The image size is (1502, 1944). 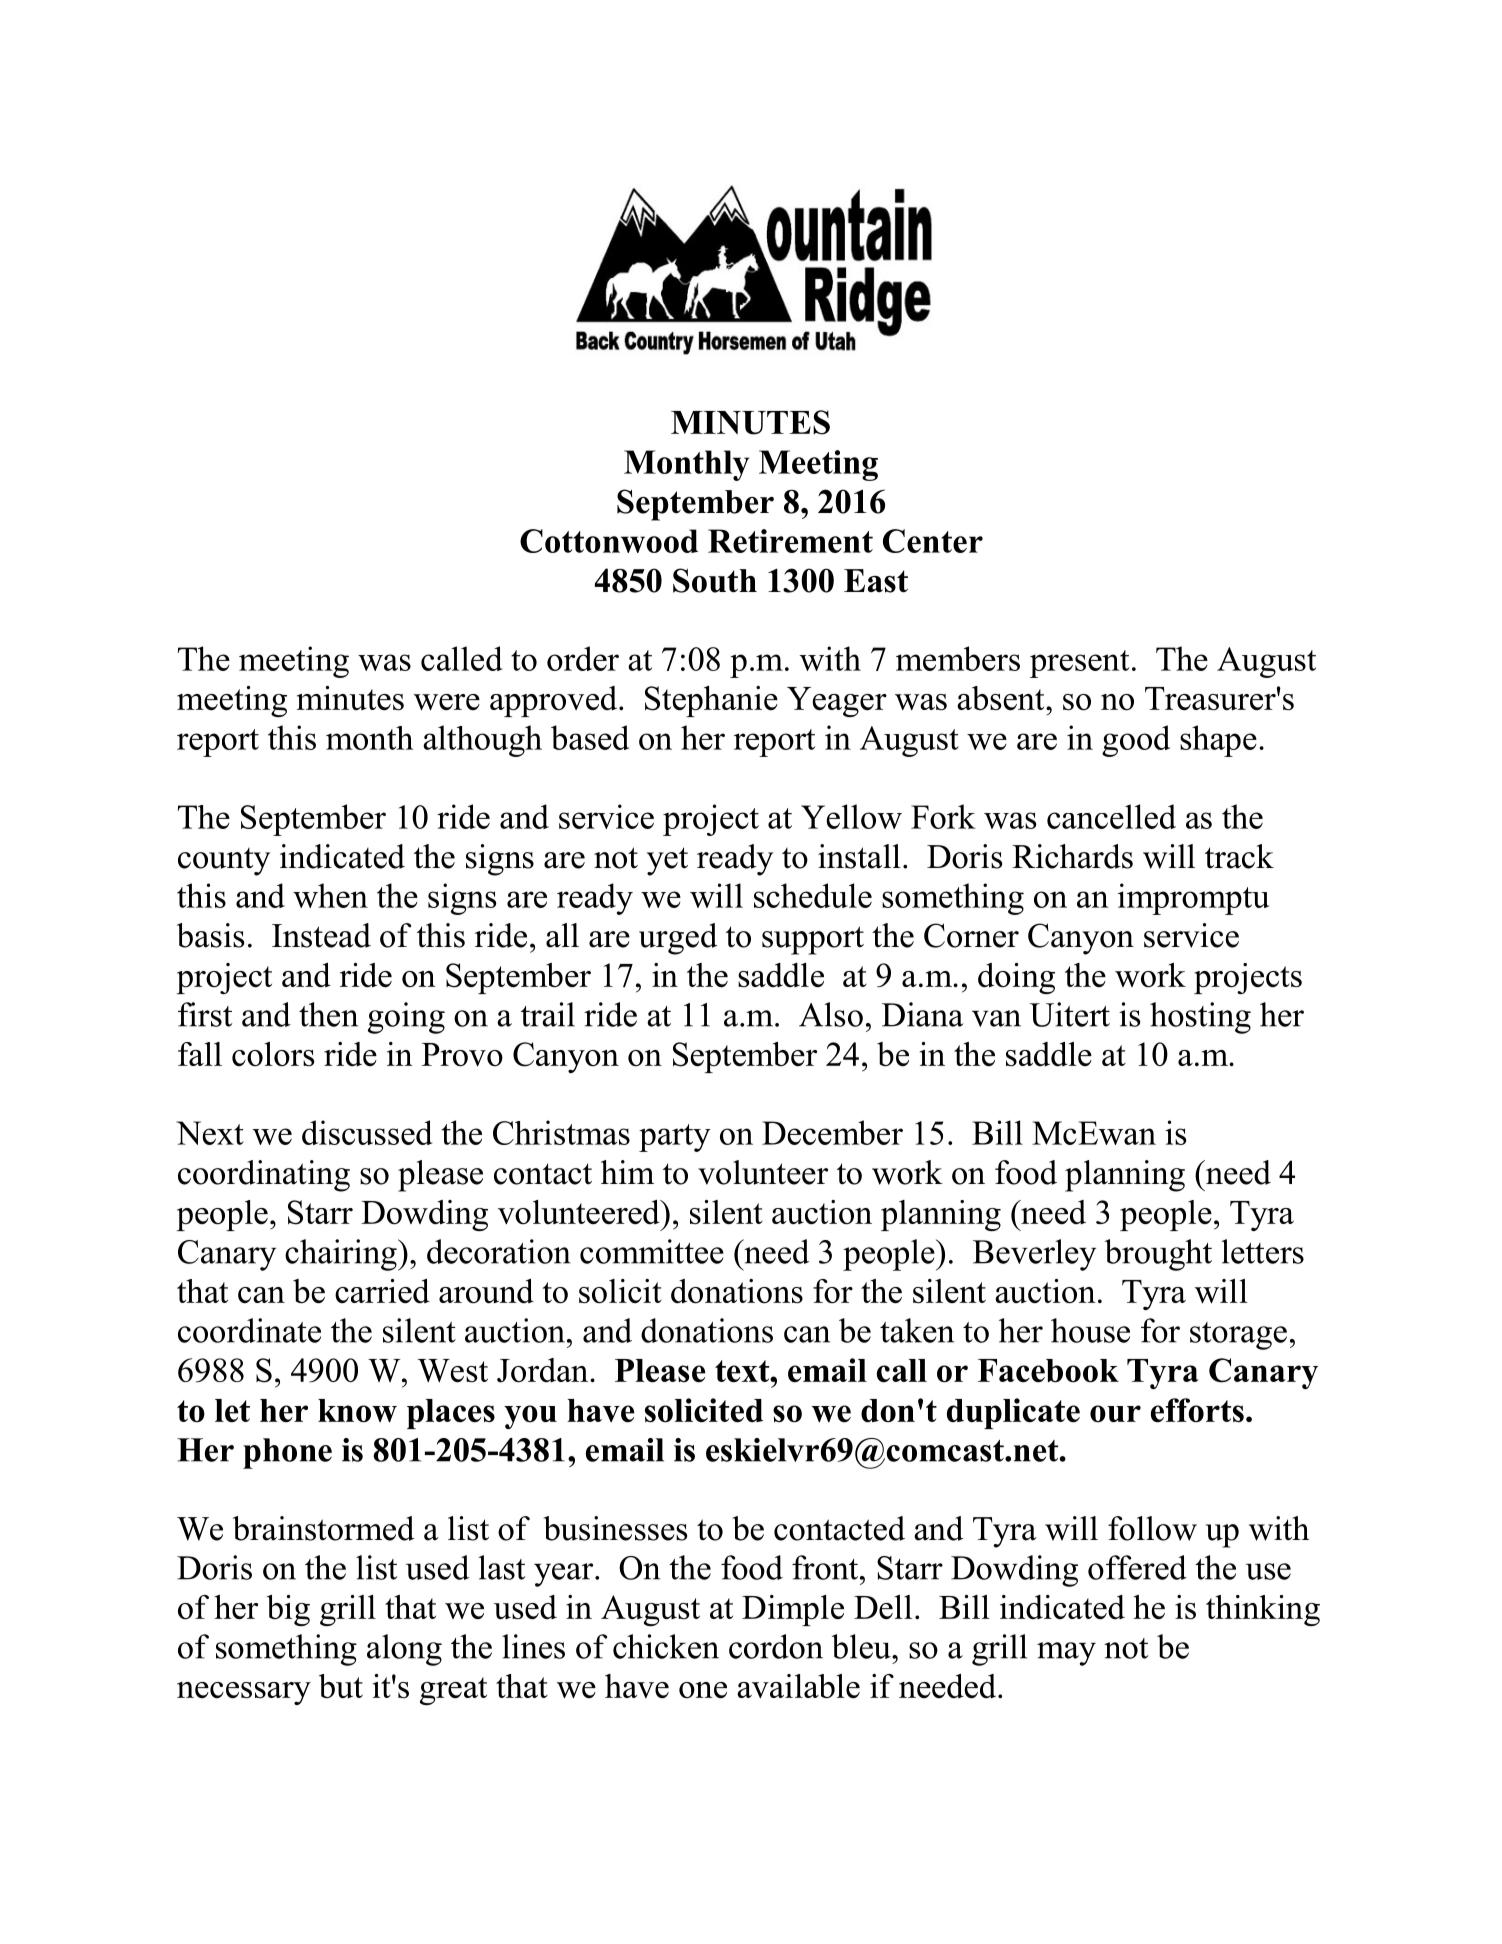 I want to click on Jordan, so click(x=544, y=1370).
